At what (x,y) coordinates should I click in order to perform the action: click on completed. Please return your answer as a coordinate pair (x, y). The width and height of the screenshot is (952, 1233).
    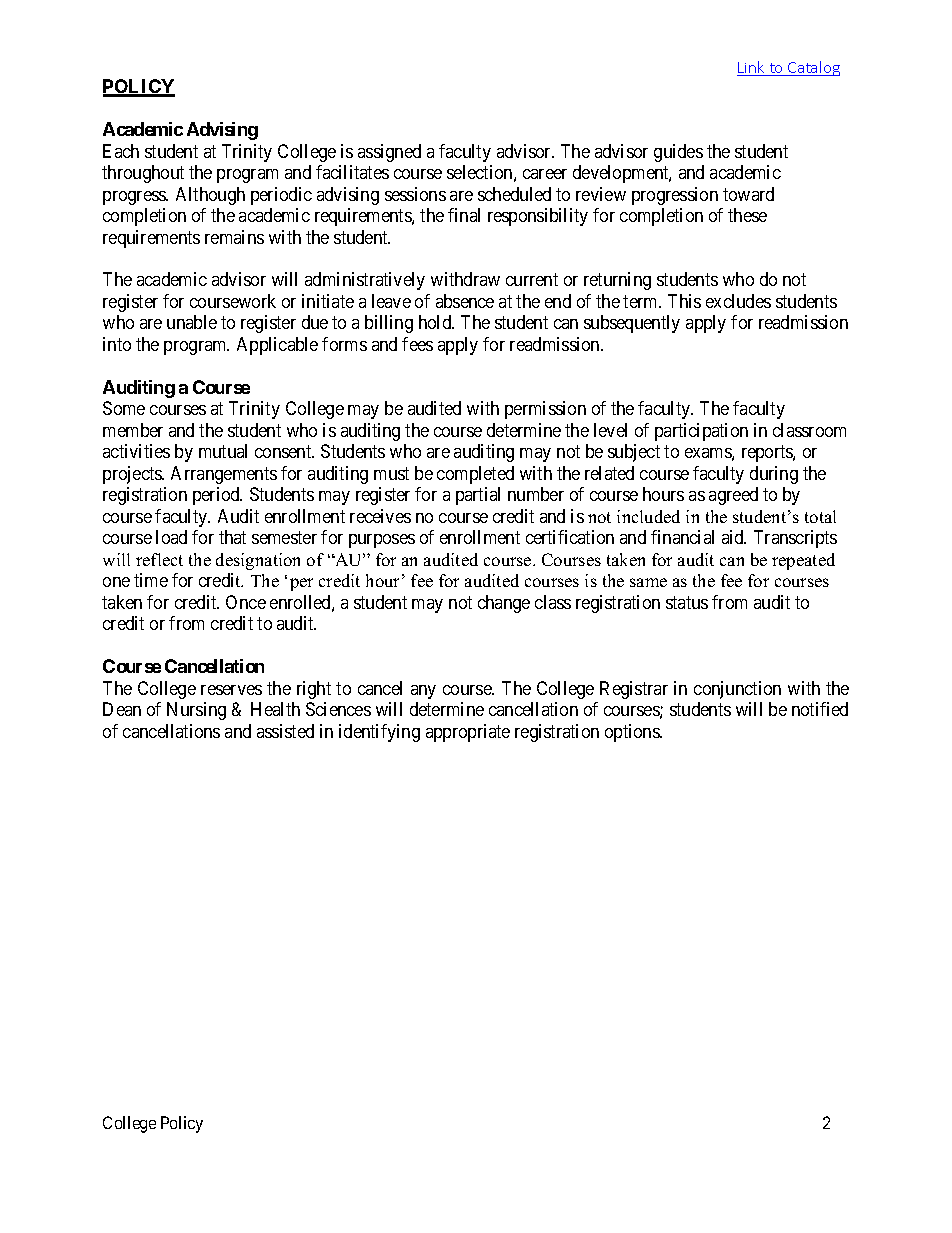
    Looking at the image, I should click on (475, 475).
